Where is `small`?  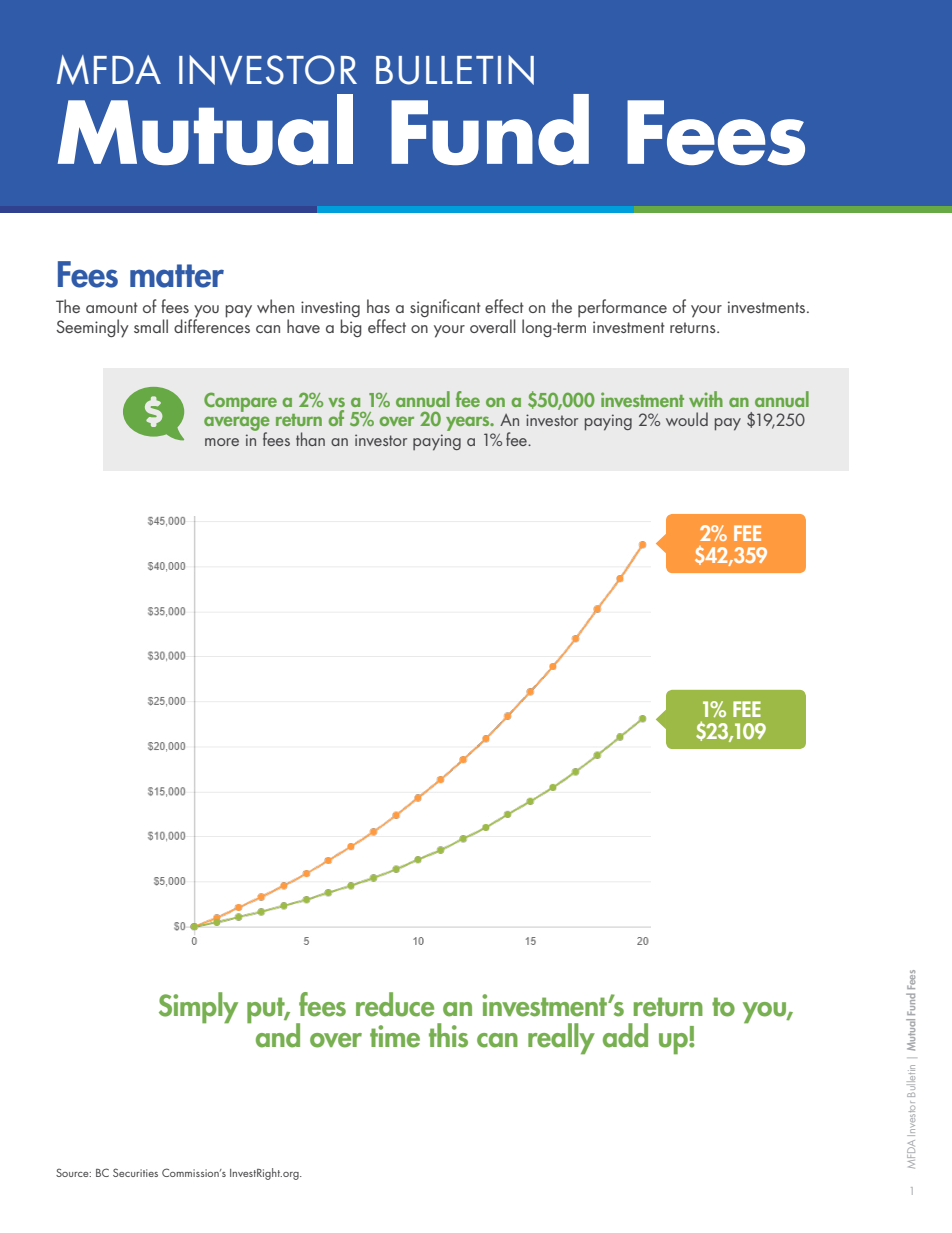 small is located at coordinates (151, 326).
